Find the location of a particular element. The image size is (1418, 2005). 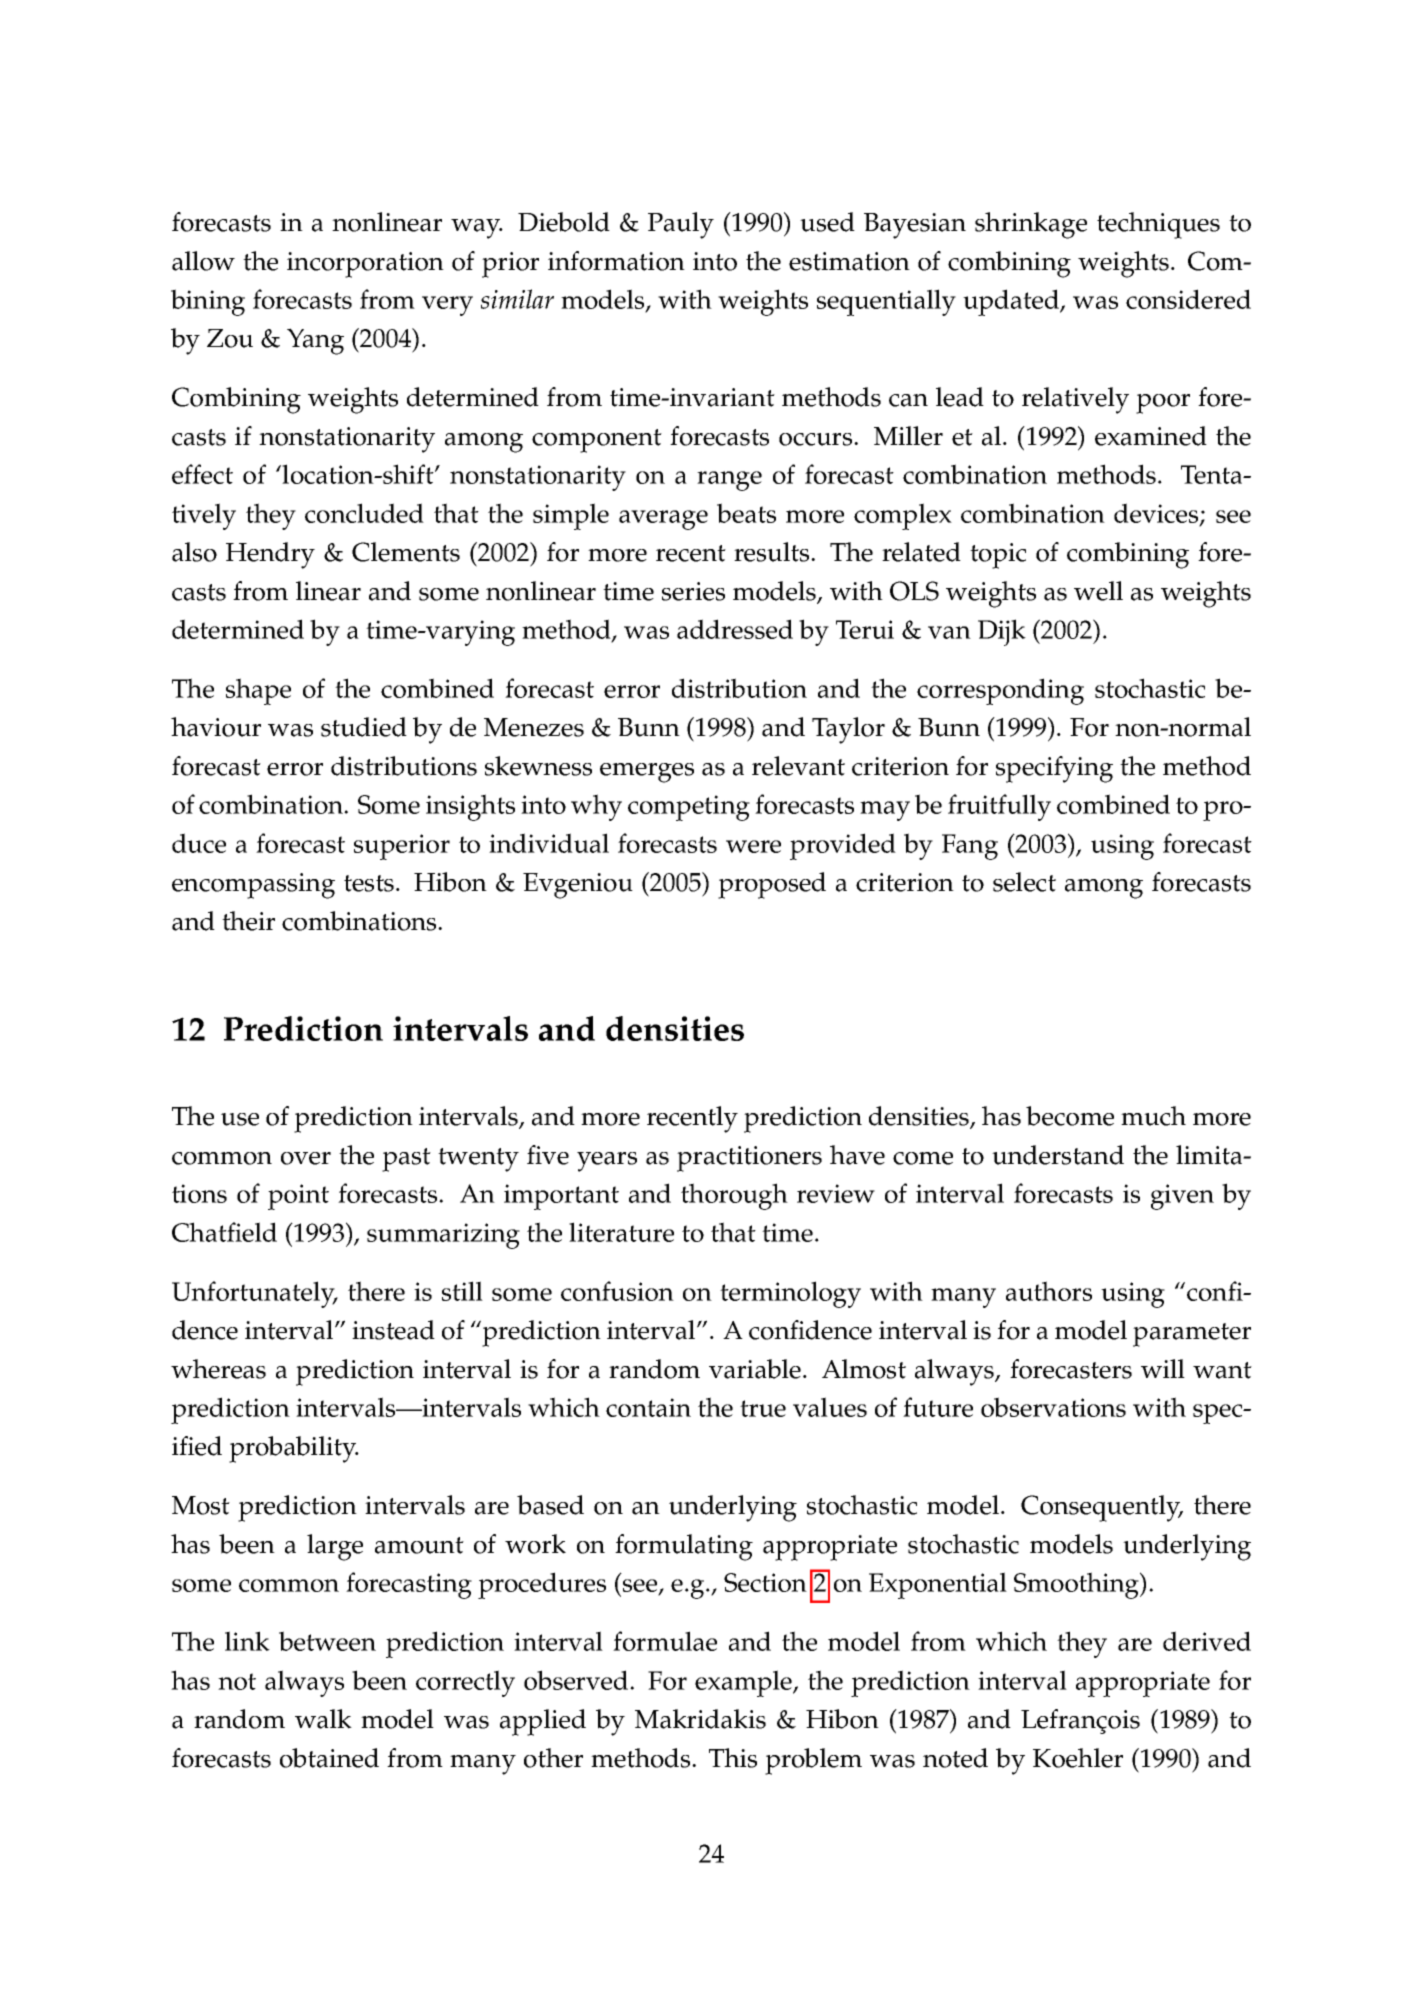

proposed is located at coordinates (772, 885).
